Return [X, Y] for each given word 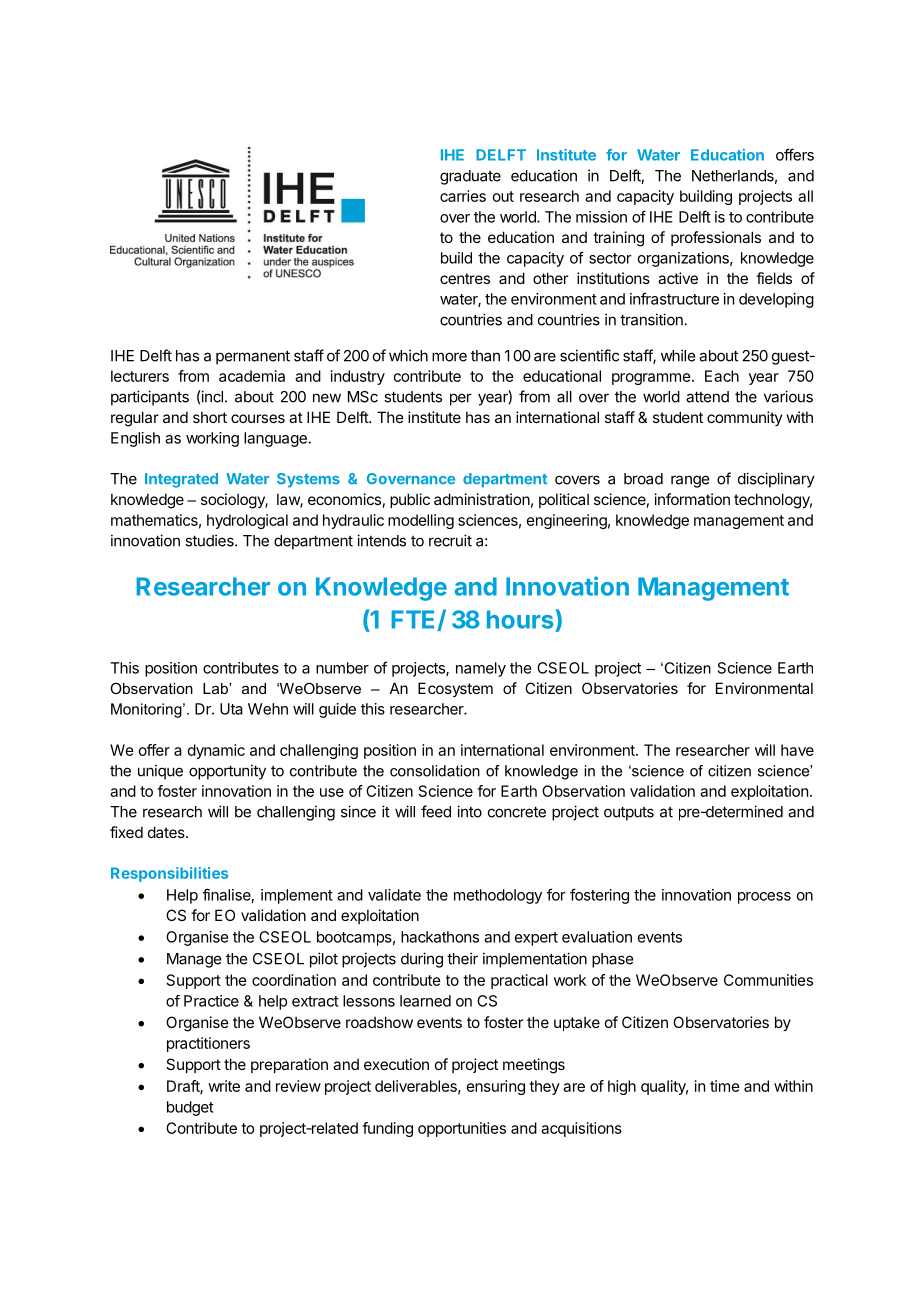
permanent [253, 357]
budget [190, 1108]
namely [481, 669]
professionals [716, 238]
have [797, 750]
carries [463, 196]
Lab [216, 688]
